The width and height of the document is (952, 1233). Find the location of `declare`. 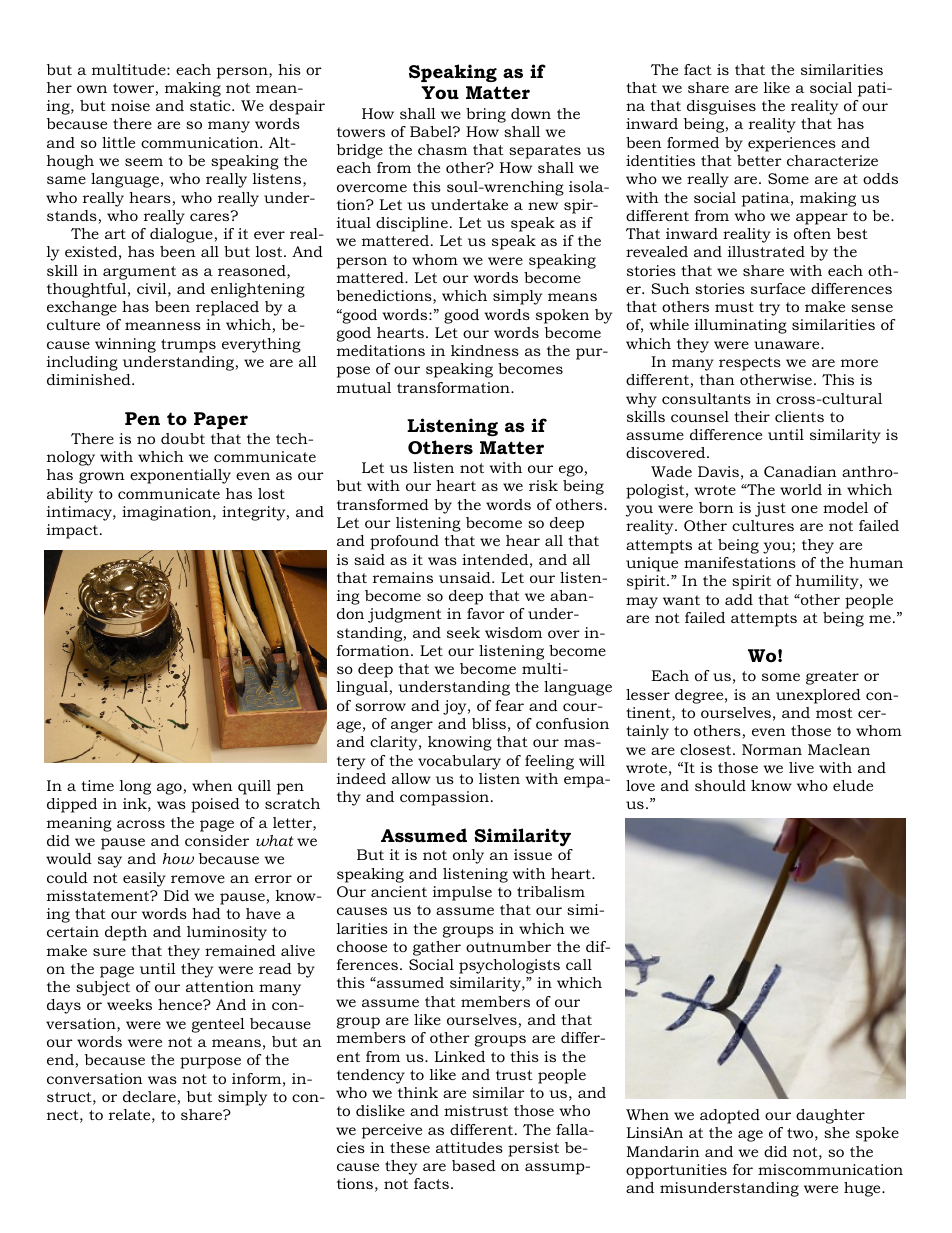

declare is located at coordinates (150, 1098).
